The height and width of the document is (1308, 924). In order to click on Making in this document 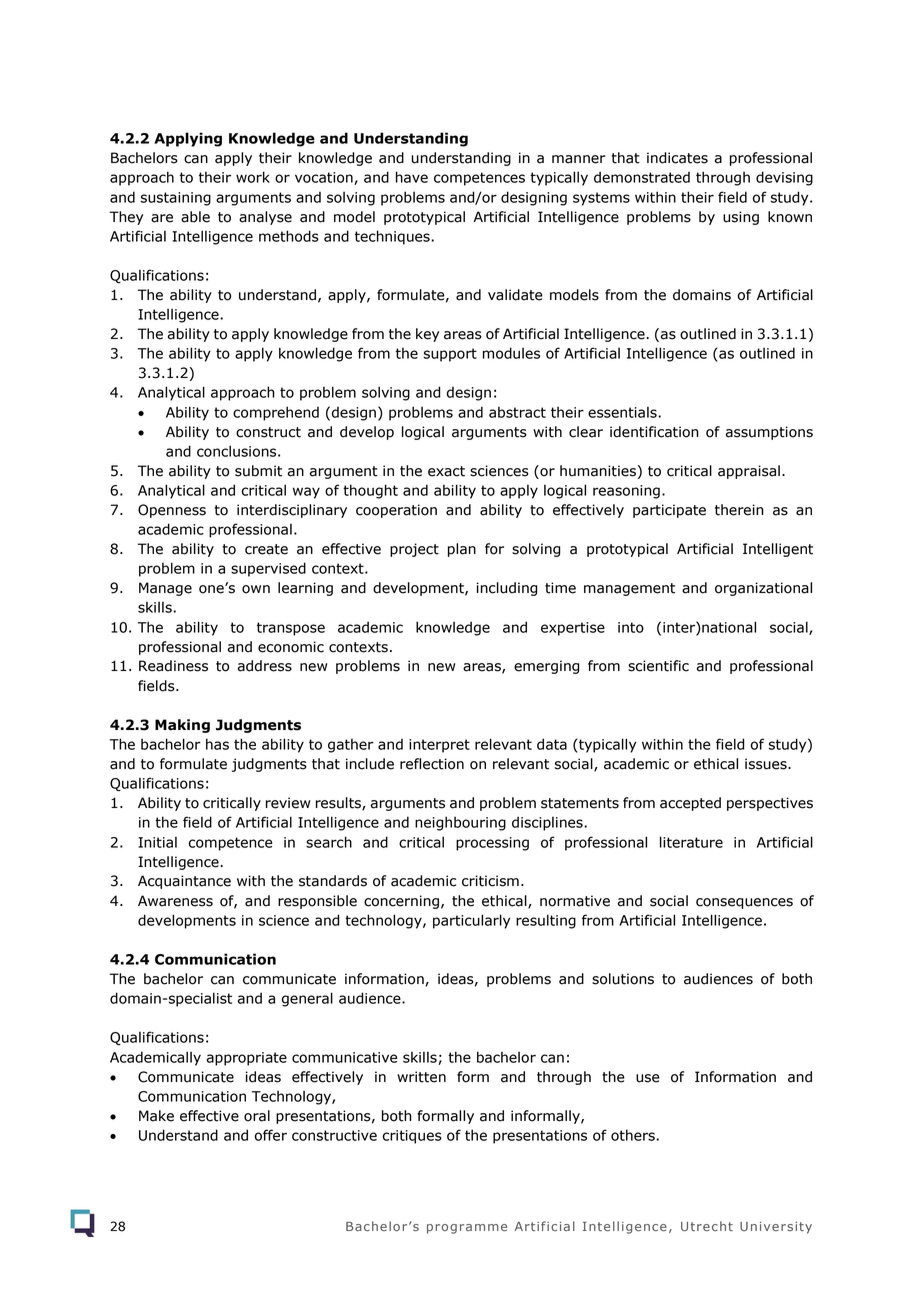, I will do `click(182, 726)`.
